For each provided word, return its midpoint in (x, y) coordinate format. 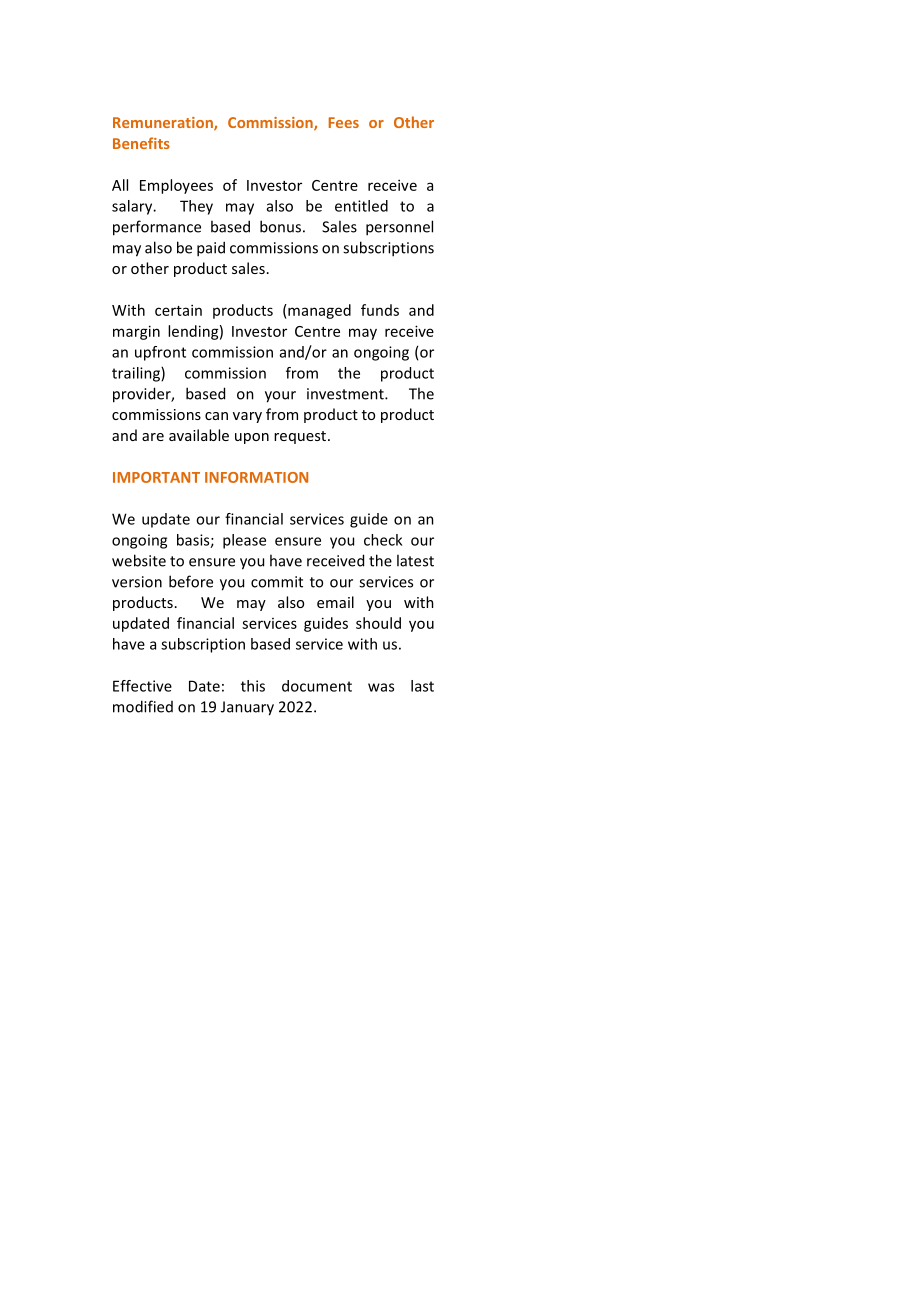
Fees (344, 122)
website (139, 560)
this (253, 686)
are (153, 437)
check (383, 540)
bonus (280, 226)
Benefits (141, 143)
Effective (142, 686)
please (244, 541)
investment (346, 394)
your (280, 397)
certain (178, 310)
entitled (361, 206)
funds (380, 310)
